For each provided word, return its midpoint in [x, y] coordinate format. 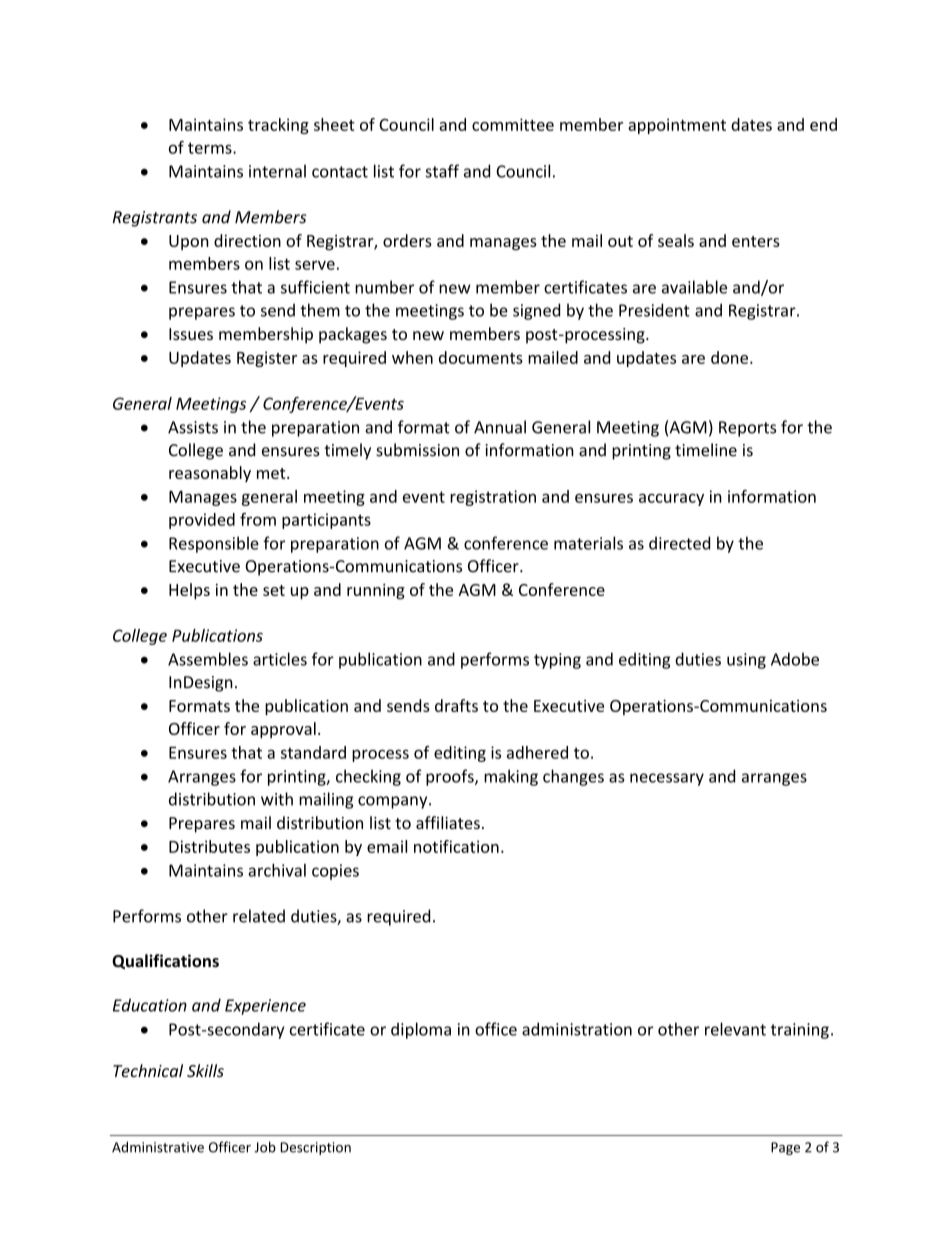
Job [265, 1147]
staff [442, 171]
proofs [451, 777]
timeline [706, 450]
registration [493, 498]
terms [211, 148]
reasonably [210, 474]
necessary [667, 779]
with [277, 799]
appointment [677, 126]
